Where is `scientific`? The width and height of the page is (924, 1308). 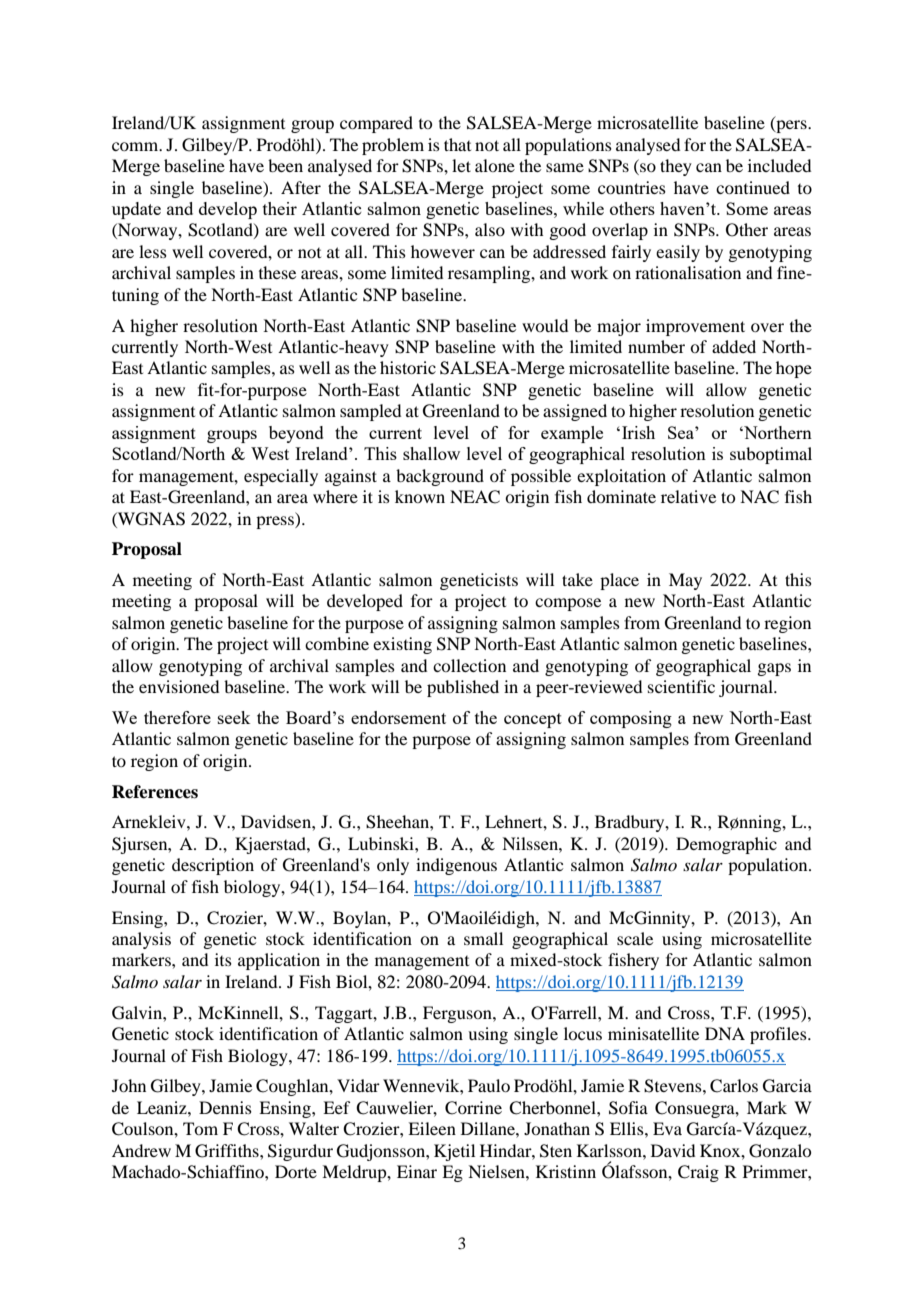 scientific is located at coordinates (681, 686).
